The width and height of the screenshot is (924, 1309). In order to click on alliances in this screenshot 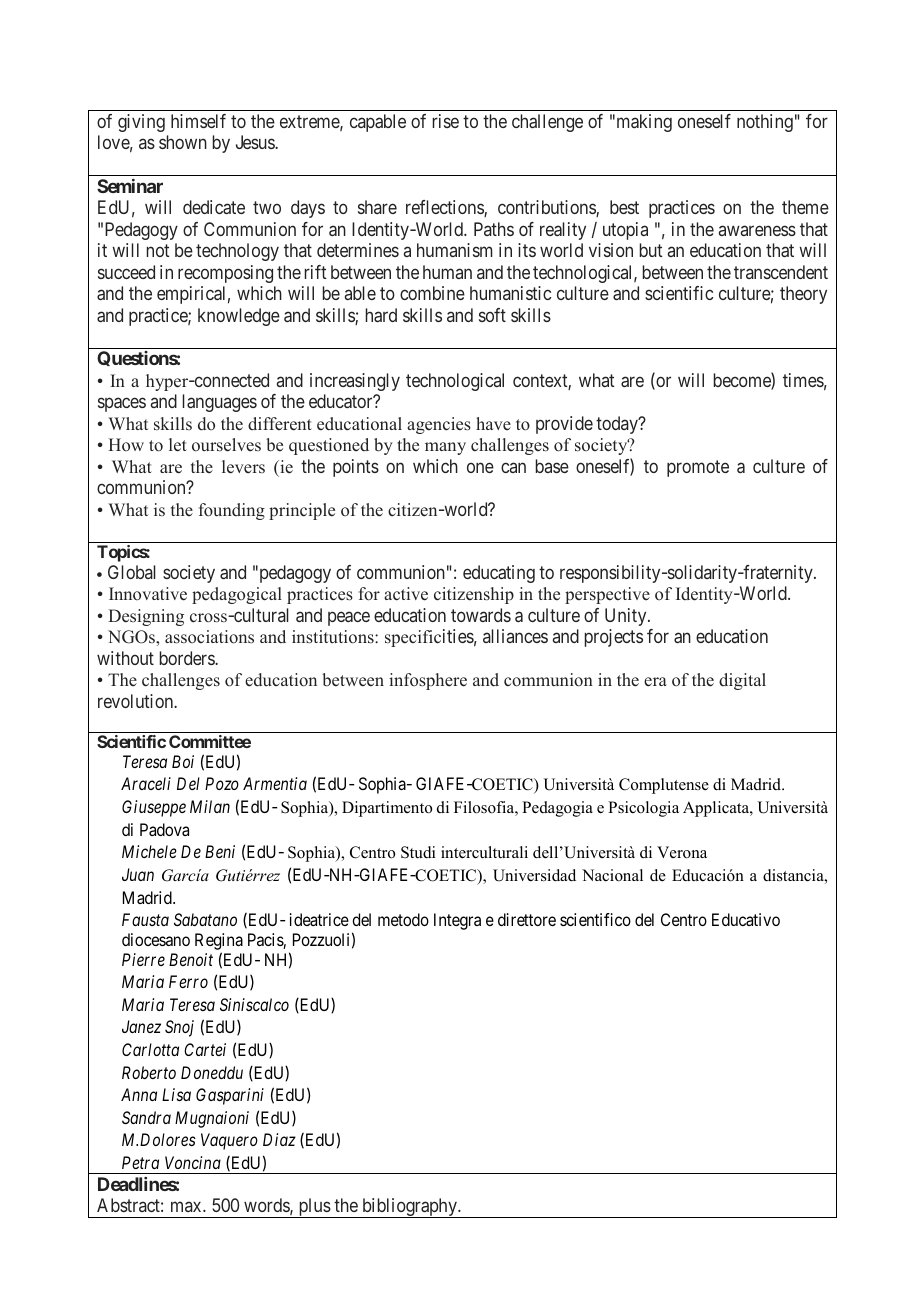, I will do `click(515, 636)`.
